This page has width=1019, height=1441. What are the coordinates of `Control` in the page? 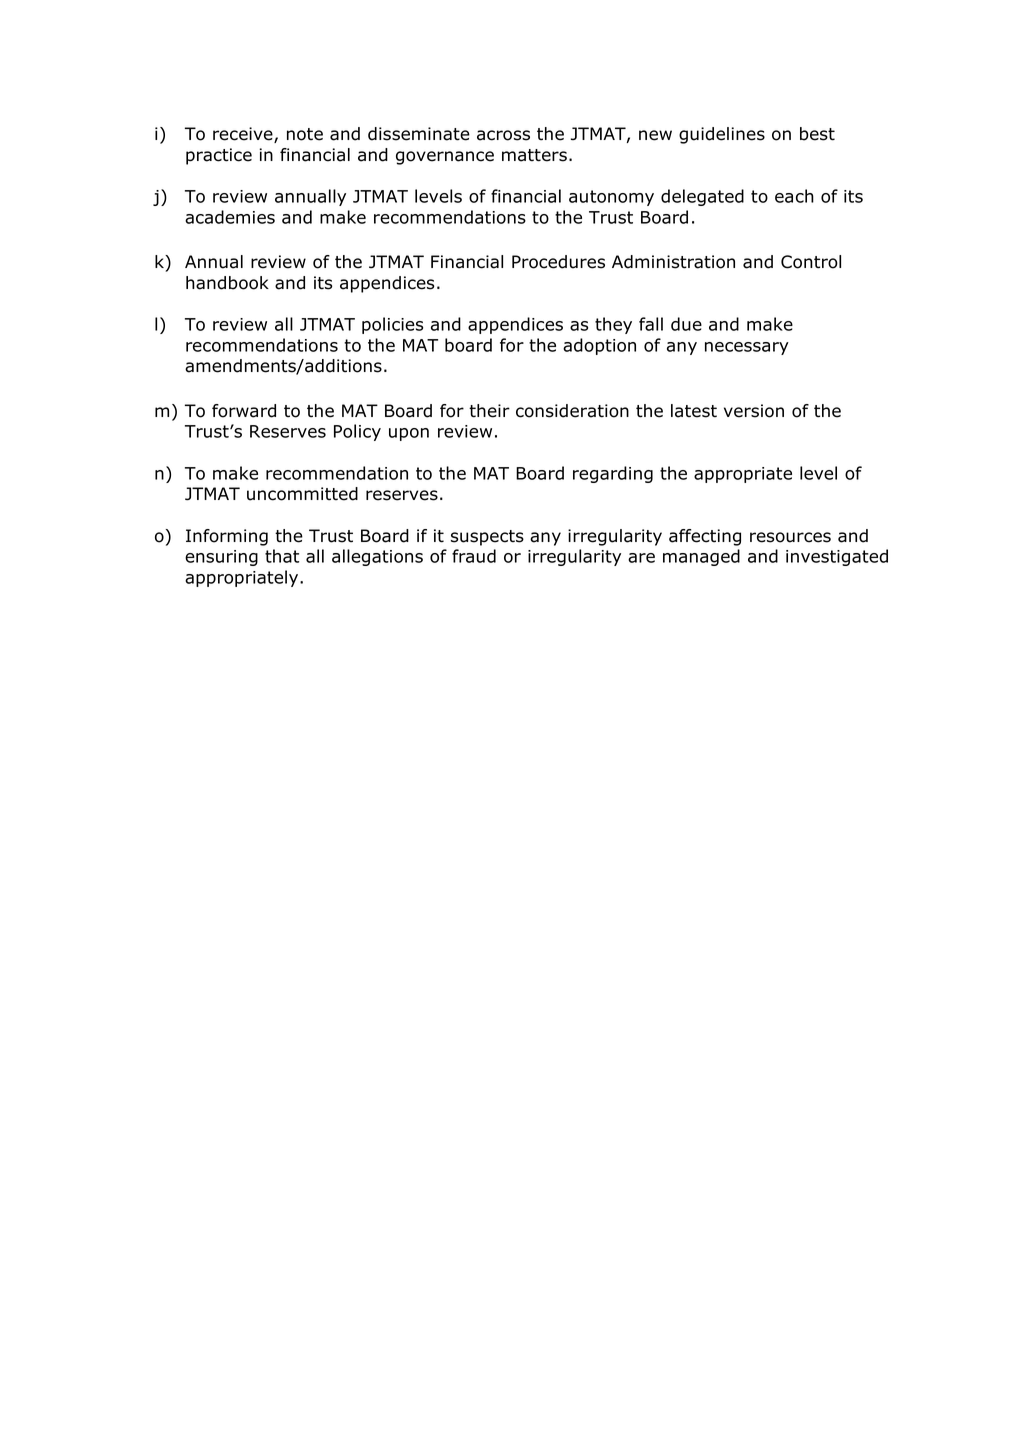 It's located at (811, 262).
